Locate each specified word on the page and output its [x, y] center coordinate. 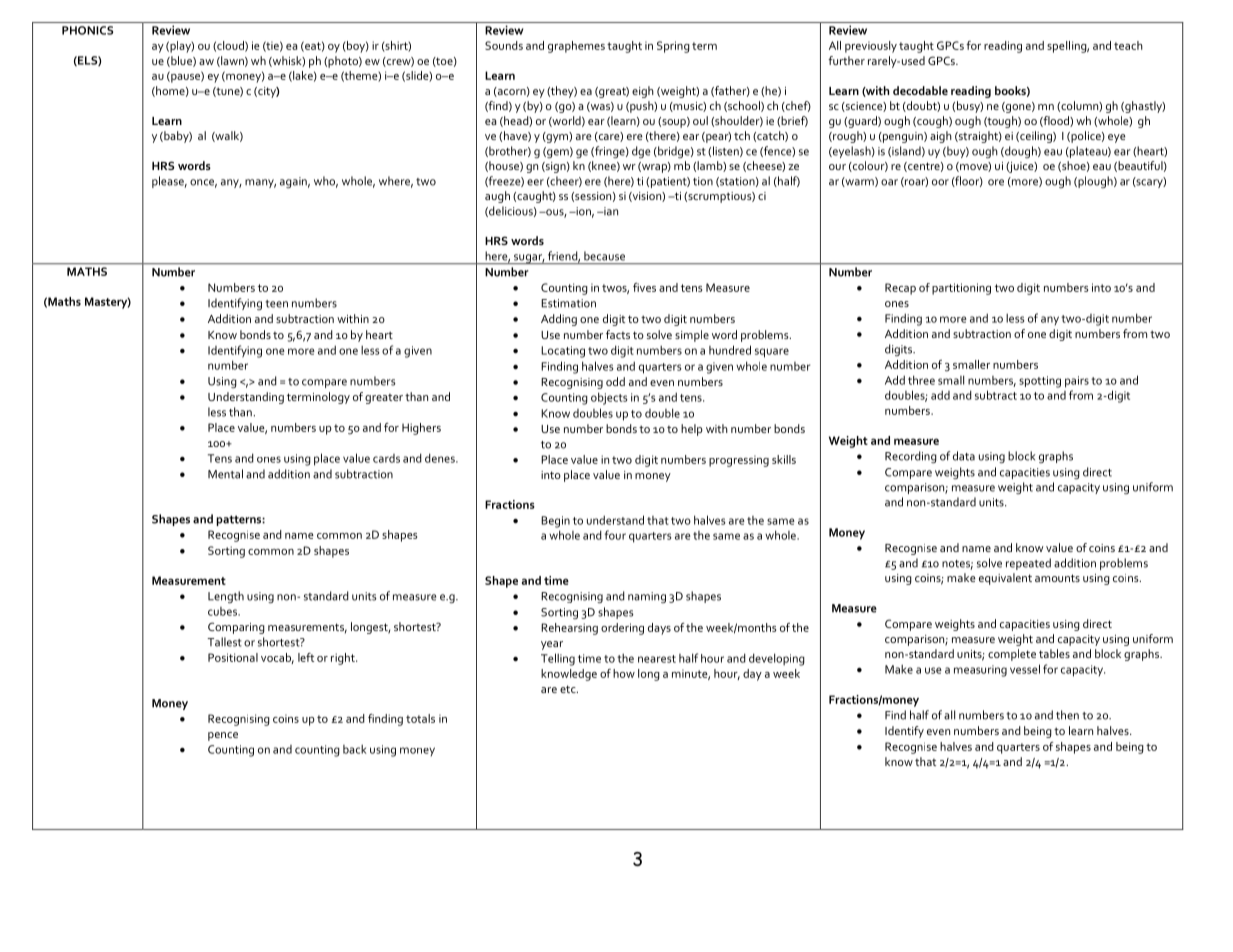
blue [181, 61]
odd [615, 381]
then [1067, 715]
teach [1128, 45]
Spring [673, 47]
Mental [225, 474]
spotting [1040, 382]
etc [569, 689]
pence [223, 736]
